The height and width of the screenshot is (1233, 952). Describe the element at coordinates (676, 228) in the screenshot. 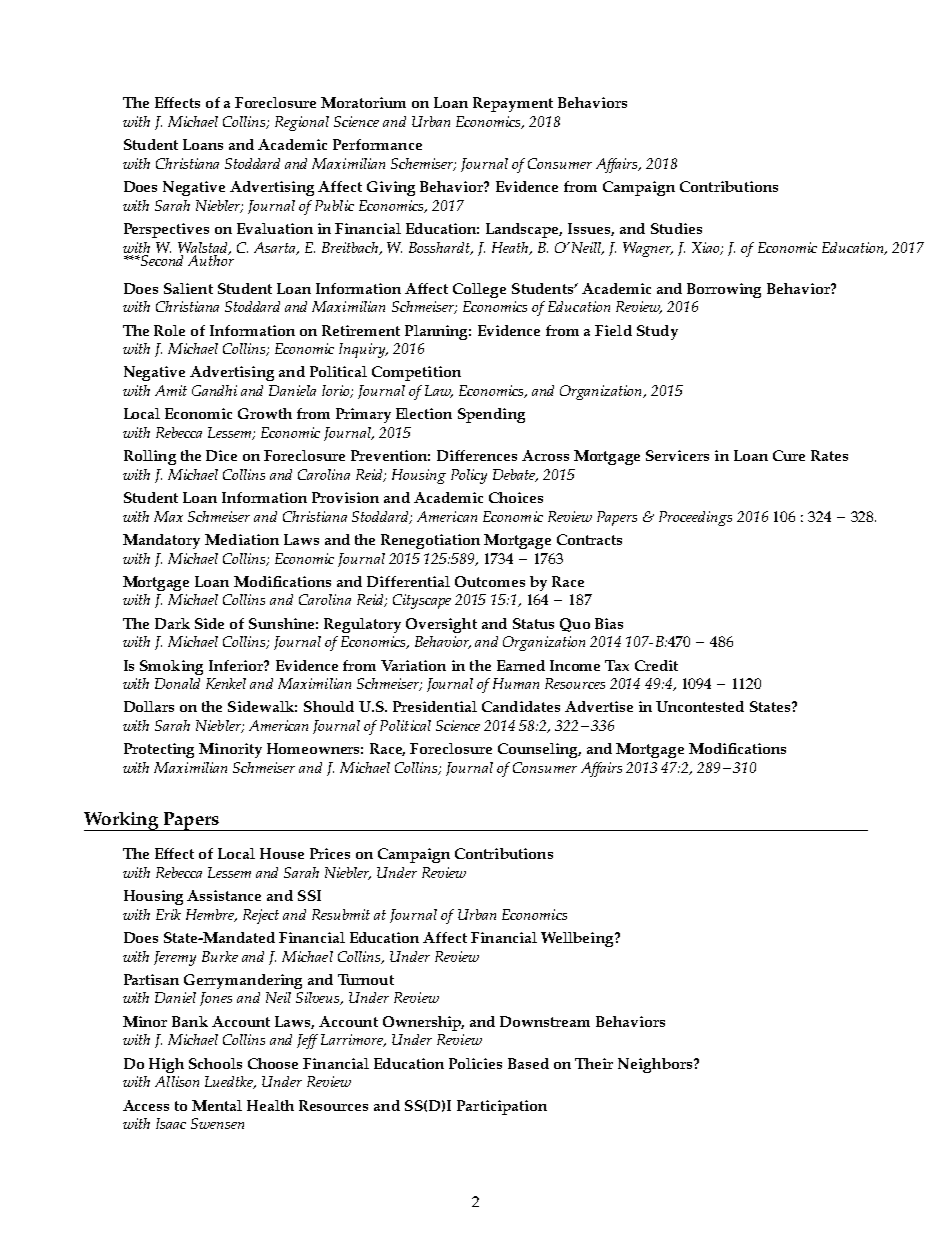

I see `Studies` at that location.
